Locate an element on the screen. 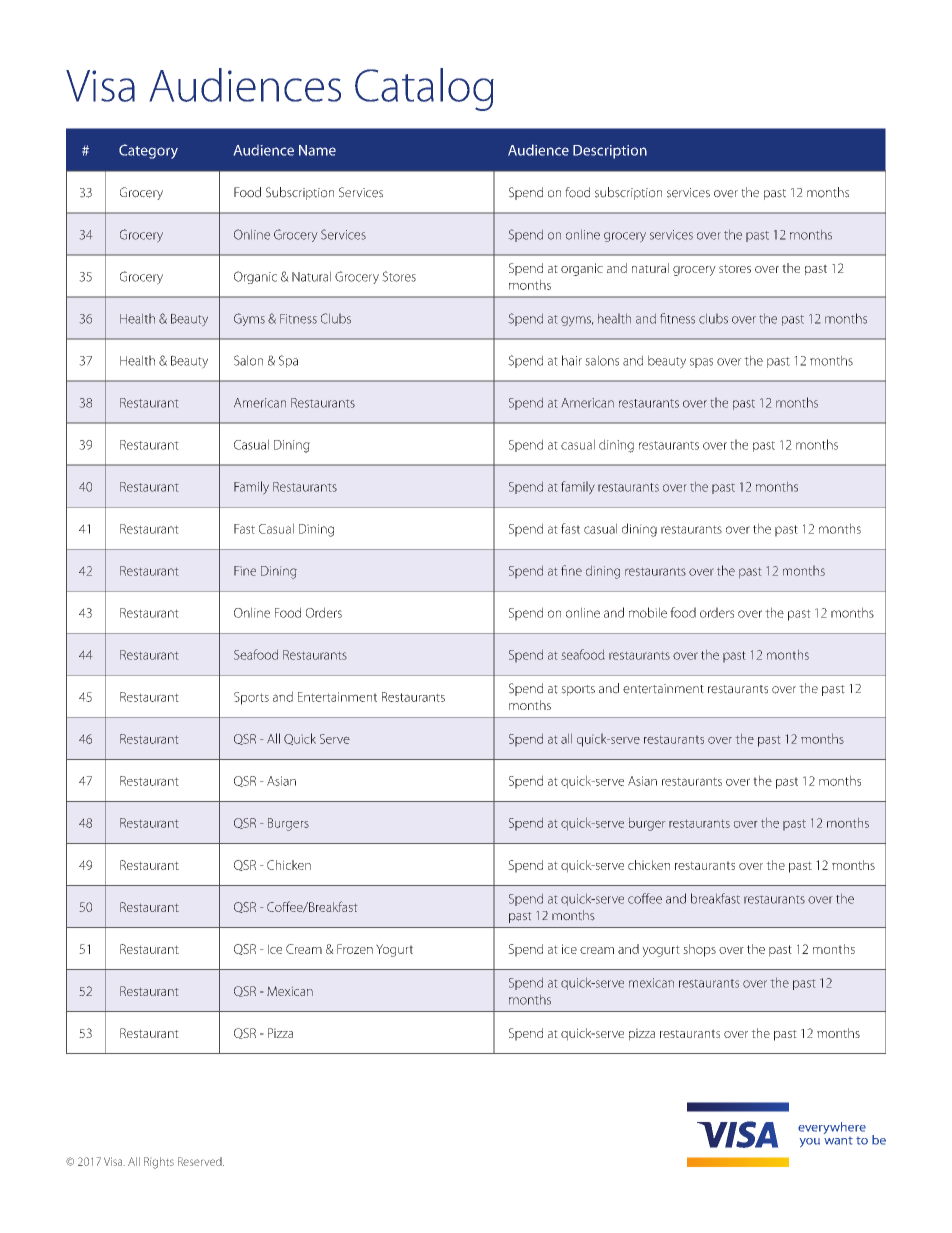 The height and width of the screenshot is (1233, 952). Catalog is located at coordinates (424, 89).
